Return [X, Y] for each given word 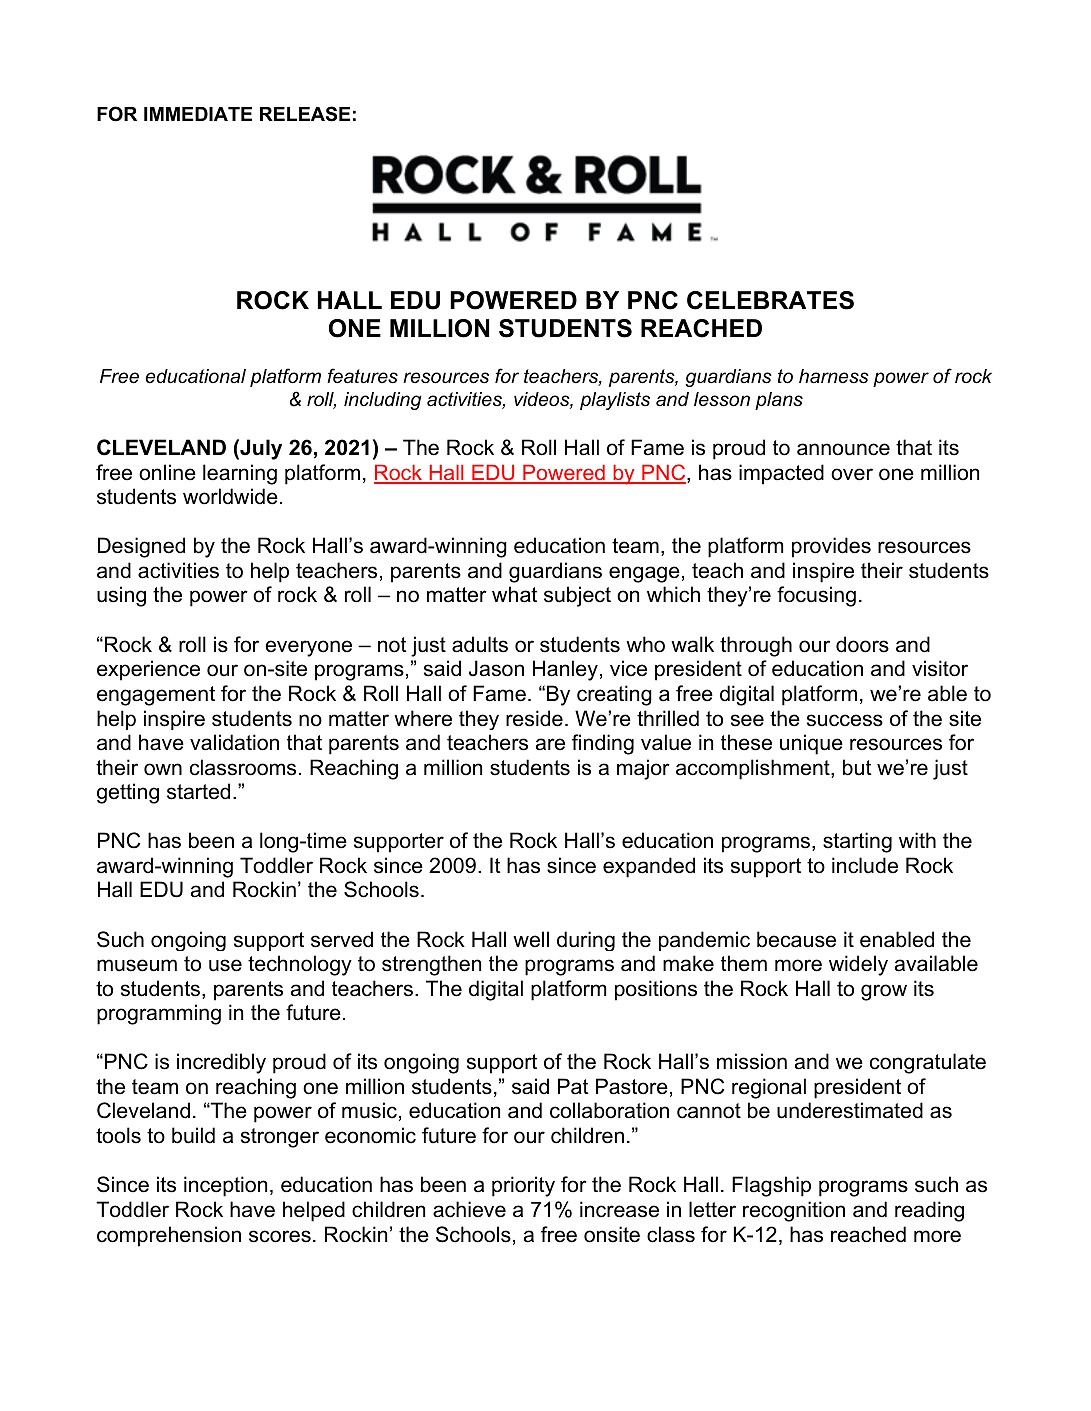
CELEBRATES [770, 300]
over [852, 474]
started [198, 791]
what [514, 594]
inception [225, 1186]
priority [523, 1186]
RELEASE [305, 114]
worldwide [230, 496]
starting [857, 842]
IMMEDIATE [198, 114]
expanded [649, 867]
